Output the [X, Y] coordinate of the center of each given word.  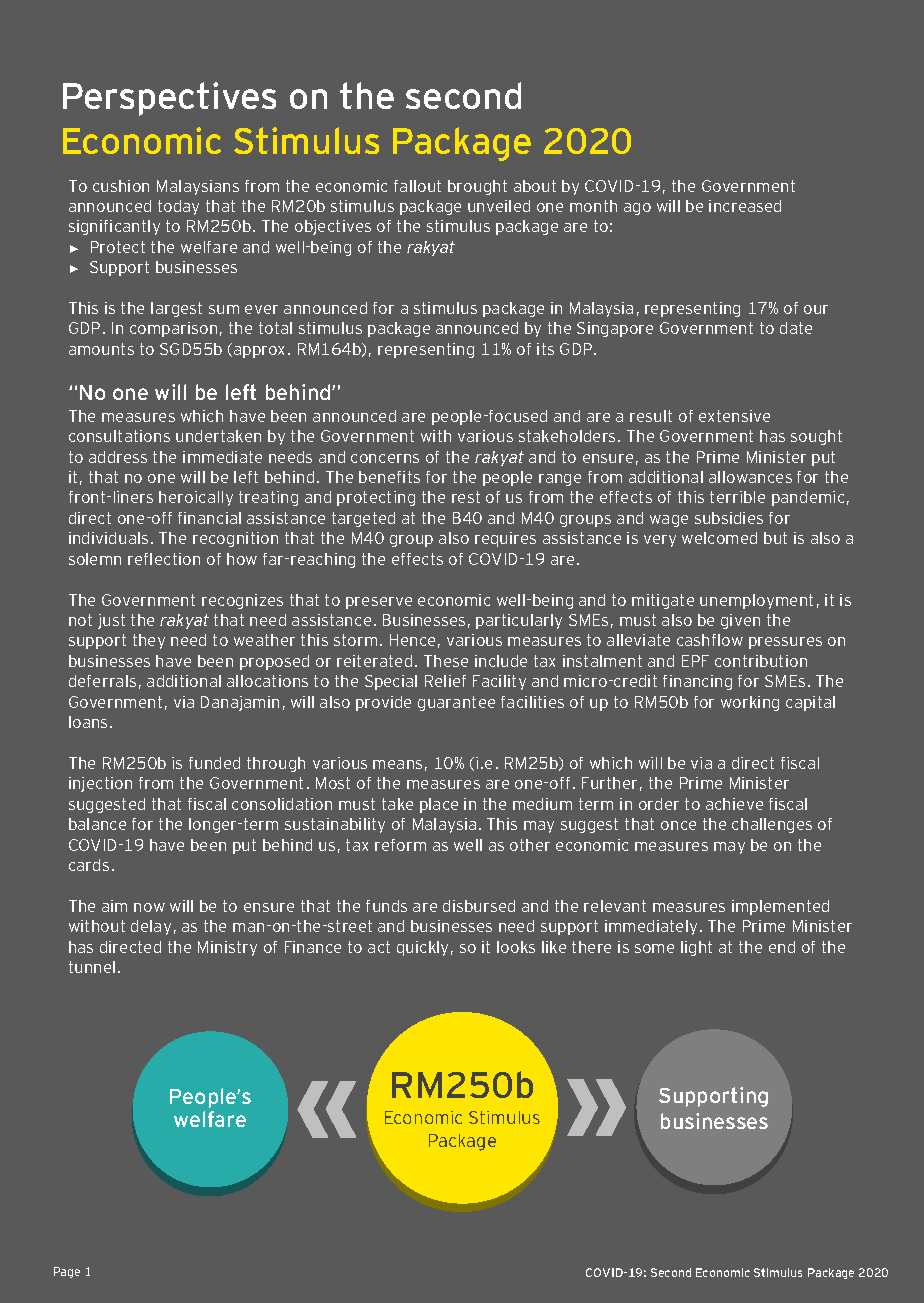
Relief [445, 681]
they [149, 641]
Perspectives [169, 99]
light [696, 948]
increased [745, 206]
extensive [734, 416]
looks [516, 947]
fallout [417, 186]
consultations [119, 436]
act [379, 947]
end [782, 947]
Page [67, 1272]
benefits [389, 477]
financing [697, 682]
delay [151, 927]
